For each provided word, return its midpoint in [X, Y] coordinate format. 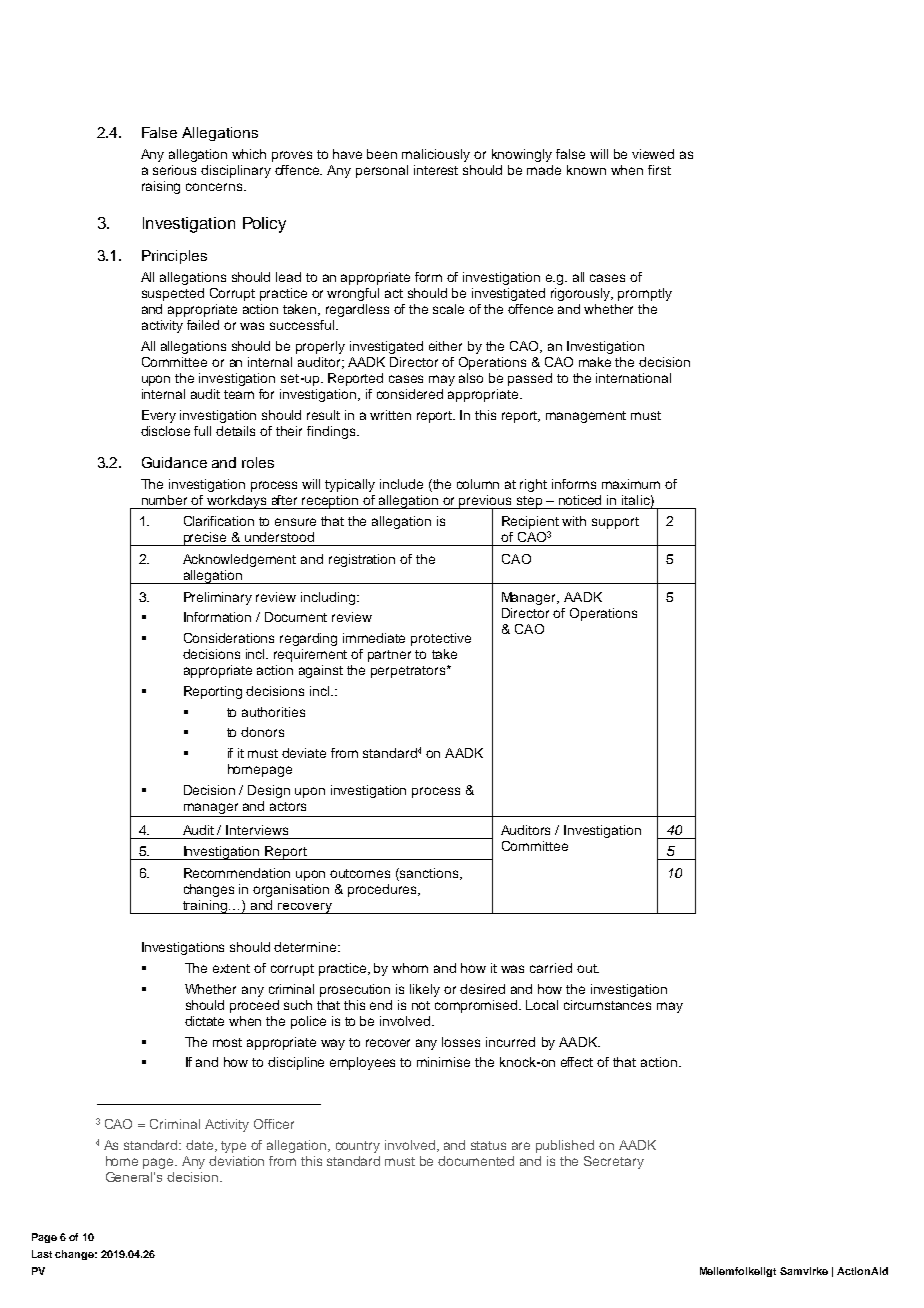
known [586, 170]
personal [382, 171]
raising [161, 187]
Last [42, 1254]
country [358, 1147]
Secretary [614, 1162]
